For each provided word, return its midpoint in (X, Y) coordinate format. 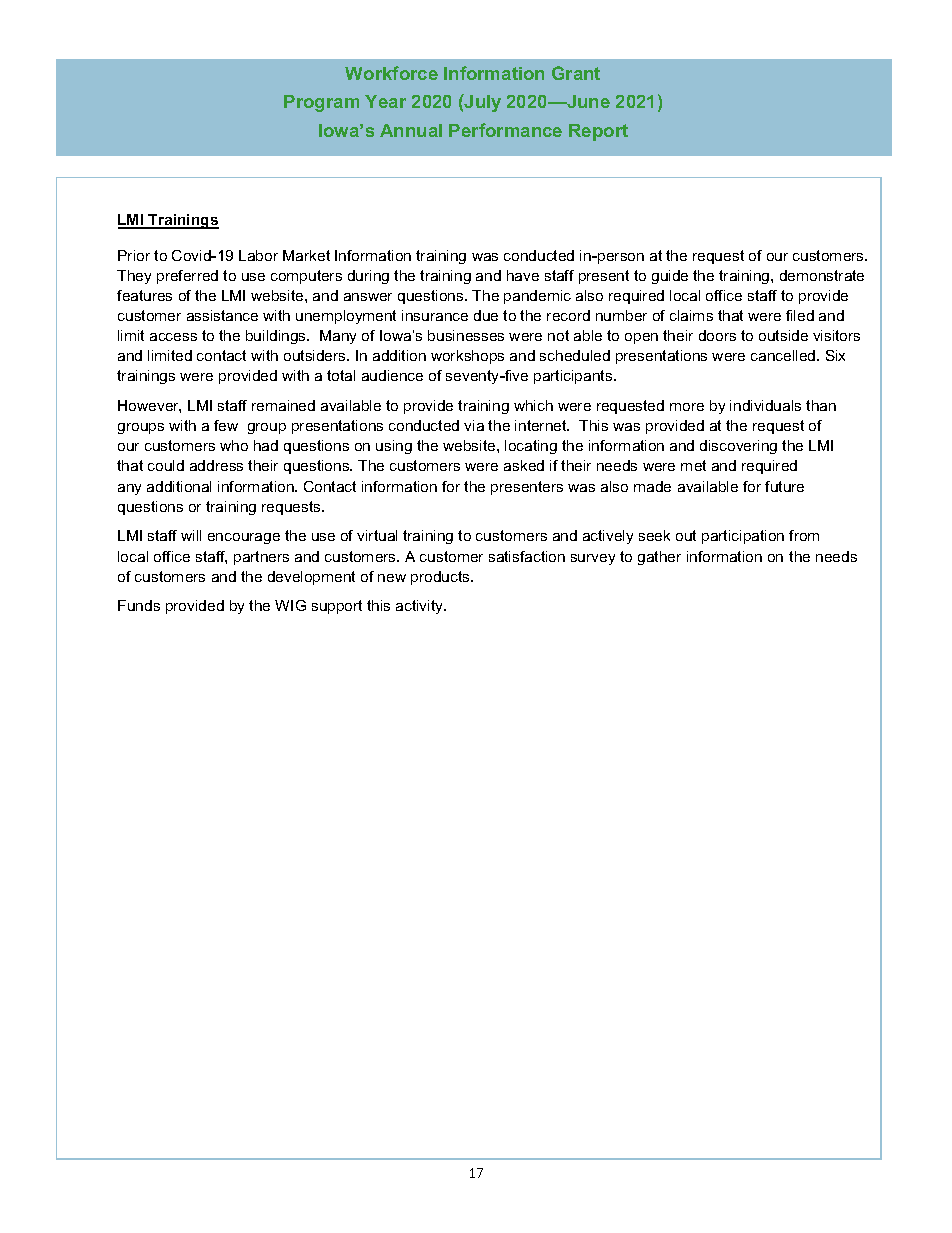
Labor (258, 255)
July (482, 103)
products (441, 578)
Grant (576, 73)
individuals (765, 405)
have (523, 275)
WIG (290, 605)
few (226, 425)
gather (659, 558)
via (474, 425)
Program (321, 103)
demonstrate (822, 275)
